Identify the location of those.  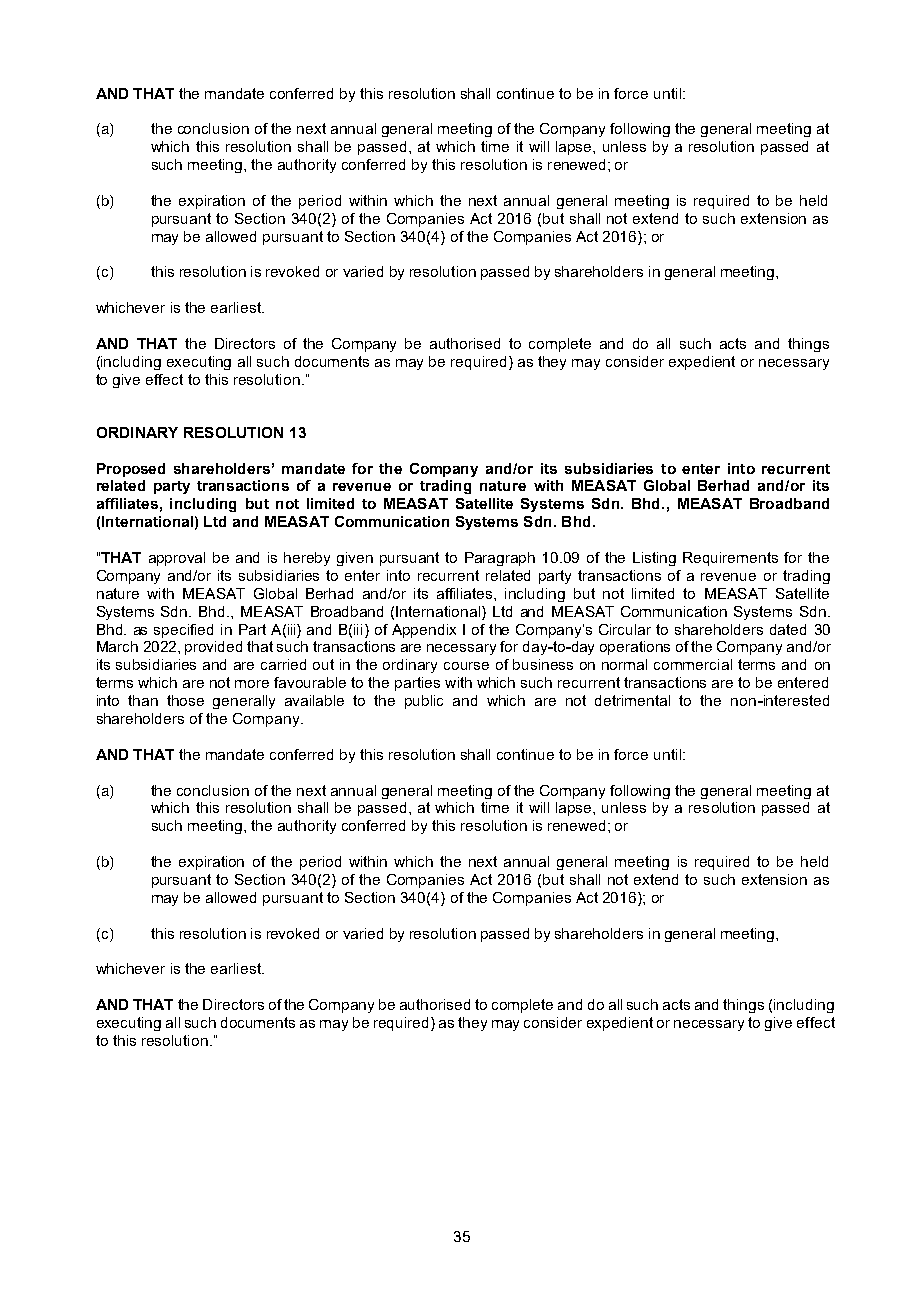
(185, 700).
